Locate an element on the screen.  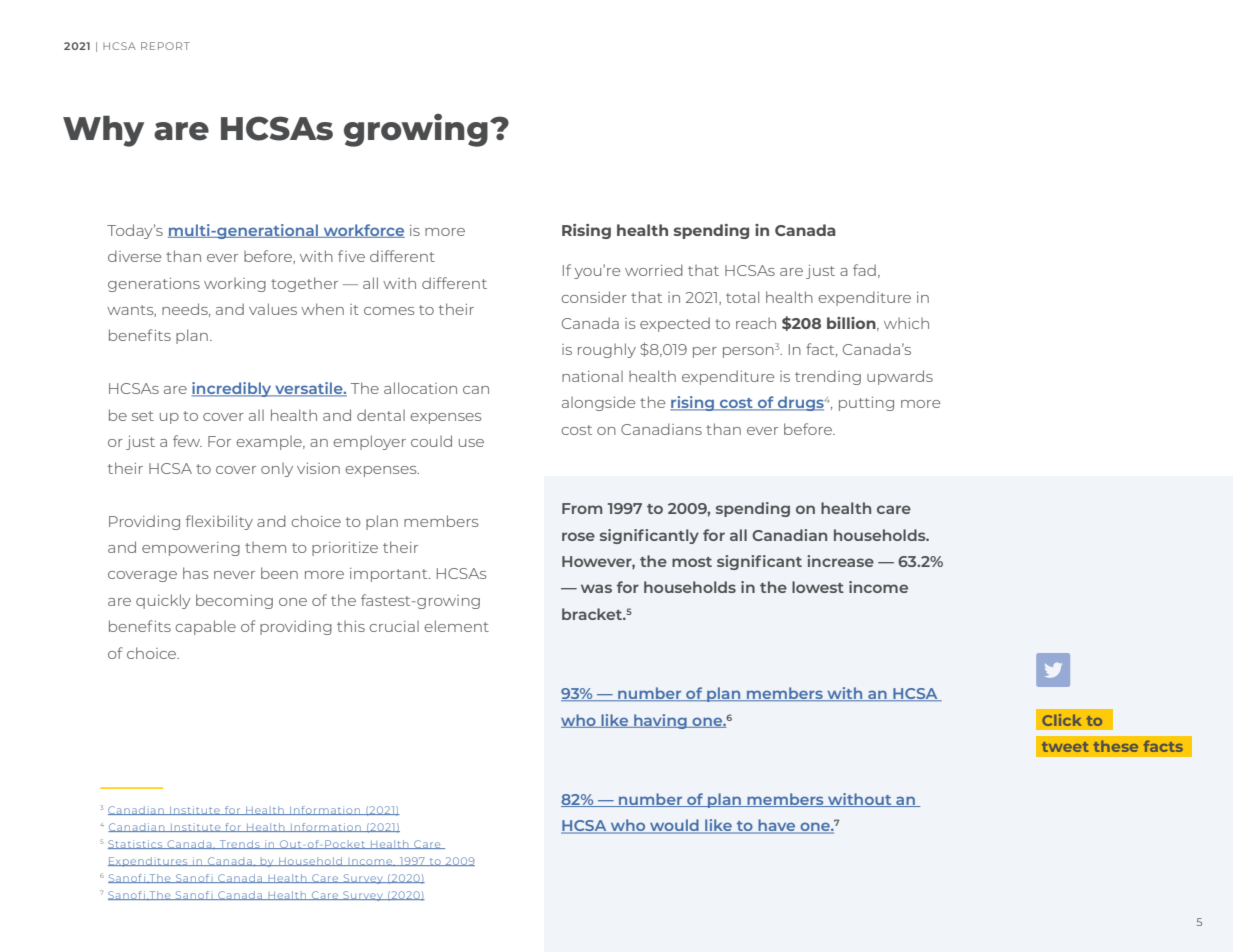
was is located at coordinates (596, 588).
